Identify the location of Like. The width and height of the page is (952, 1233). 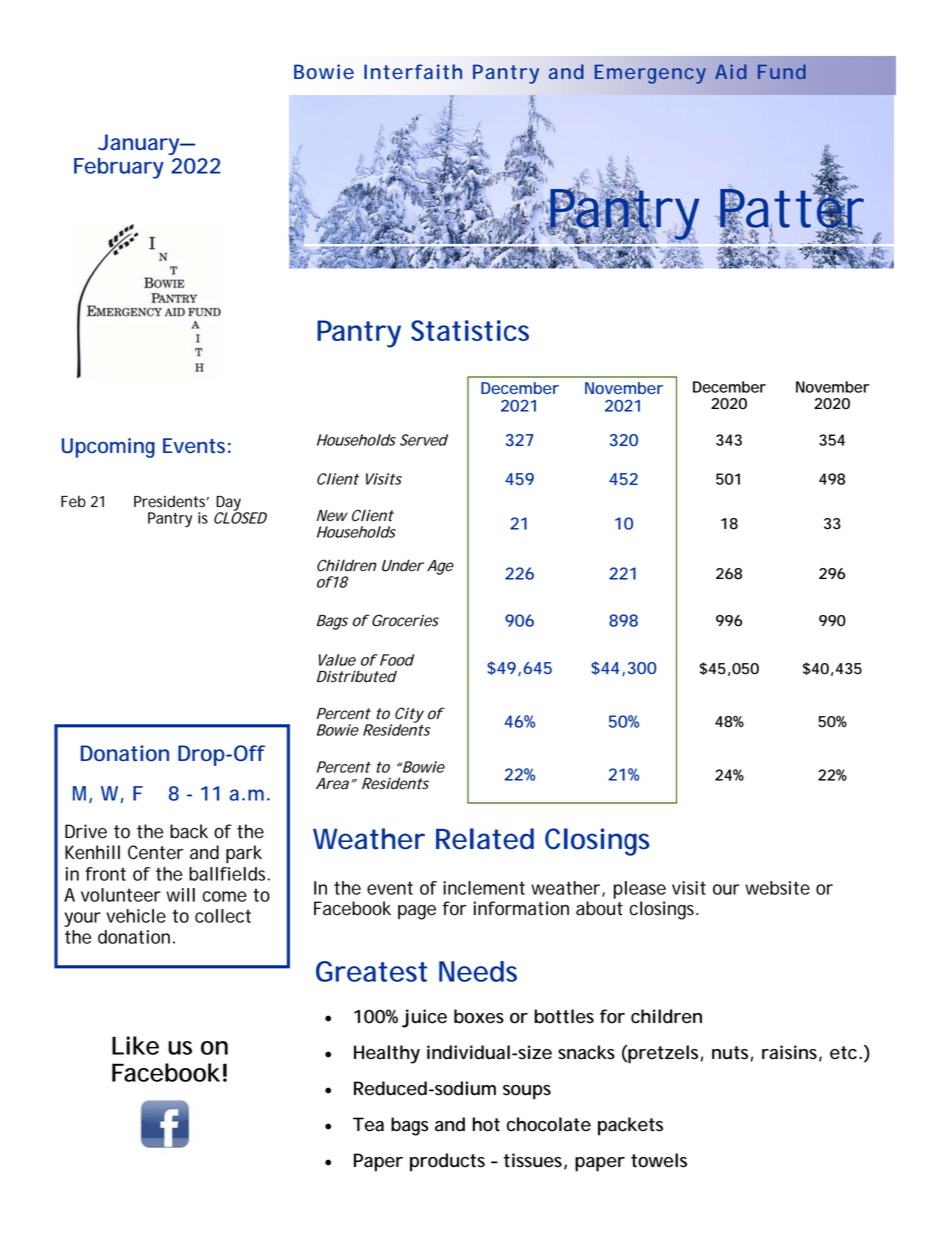
(135, 1045).
